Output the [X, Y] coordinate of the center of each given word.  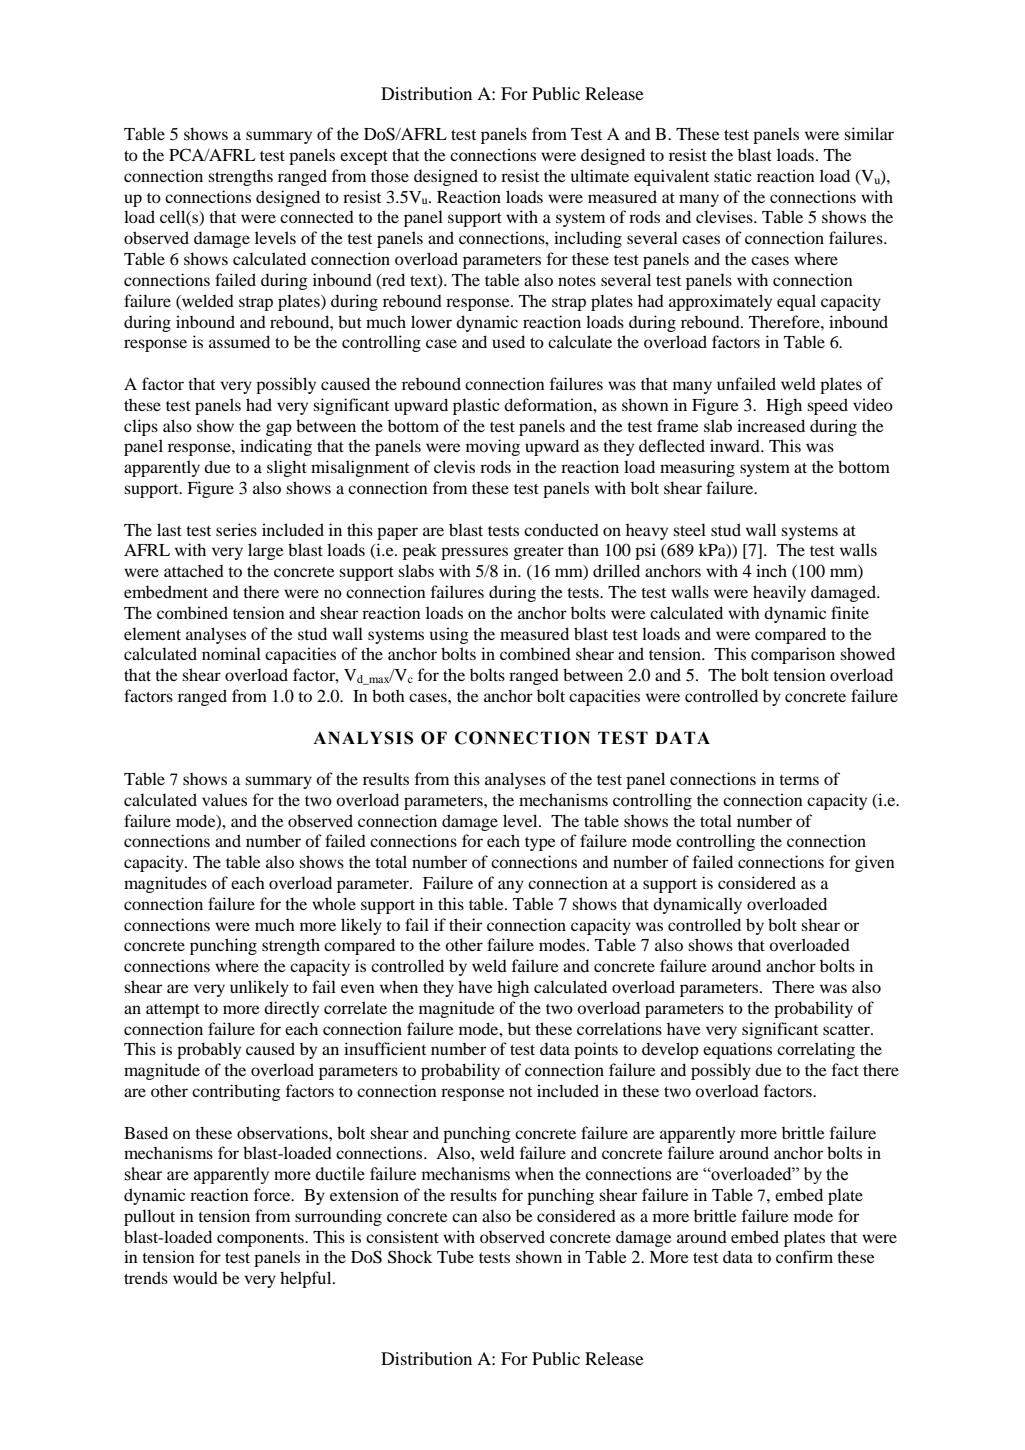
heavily [779, 593]
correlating [816, 1050]
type [540, 844]
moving [493, 447]
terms [799, 780]
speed [827, 406]
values [224, 799]
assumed [239, 341]
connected [317, 216]
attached [194, 570]
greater [539, 553]
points [596, 1050]
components [261, 1240]
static [733, 175]
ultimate [600, 175]
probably [209, 1050]
